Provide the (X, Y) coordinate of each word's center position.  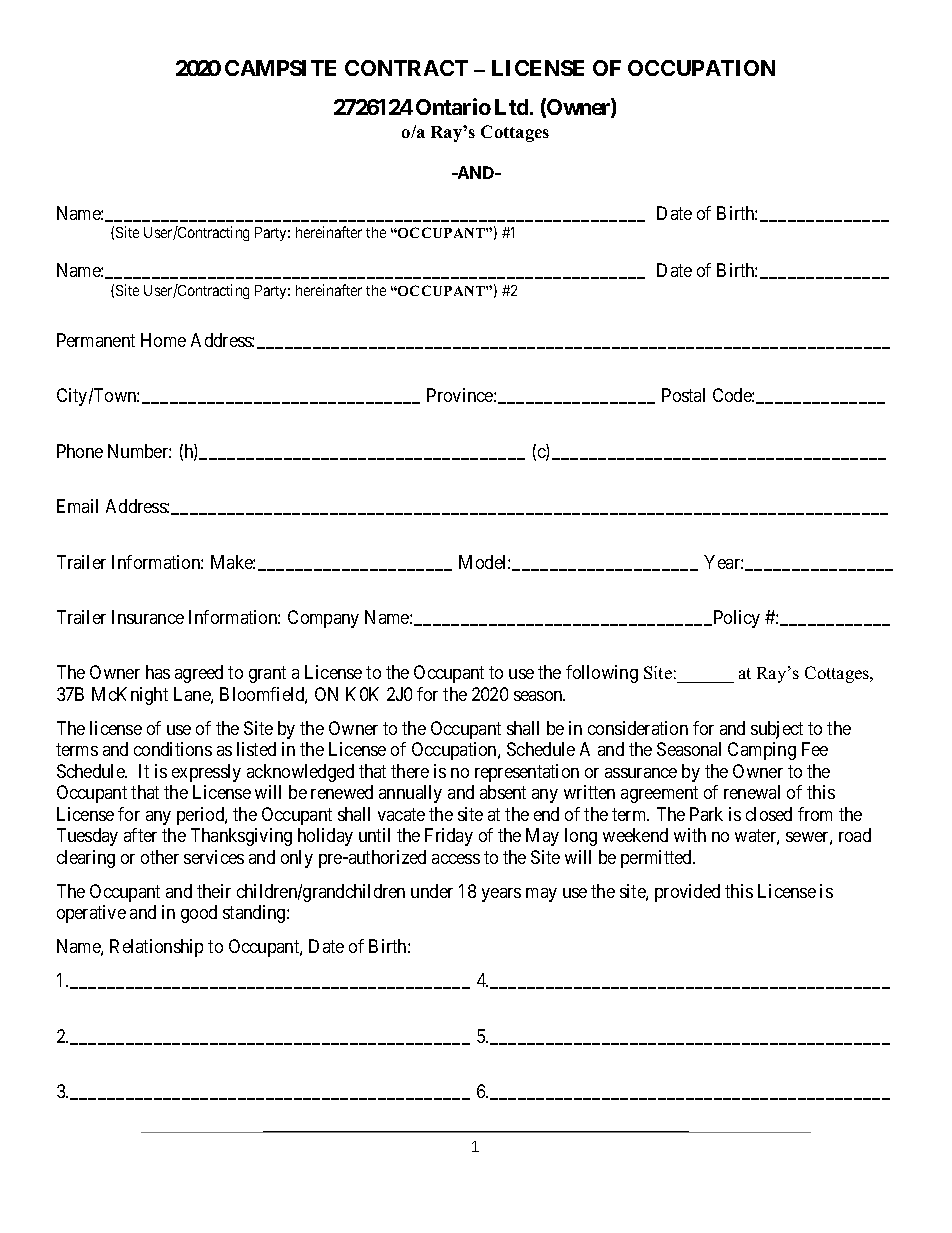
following (602, 674)
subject (777, 730)
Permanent (96, 340)
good (199, 914)
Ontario (453, 106)
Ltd (513, 107)
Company (323, 619)
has (158, 672)
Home (163, 340)
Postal (683, 395)
